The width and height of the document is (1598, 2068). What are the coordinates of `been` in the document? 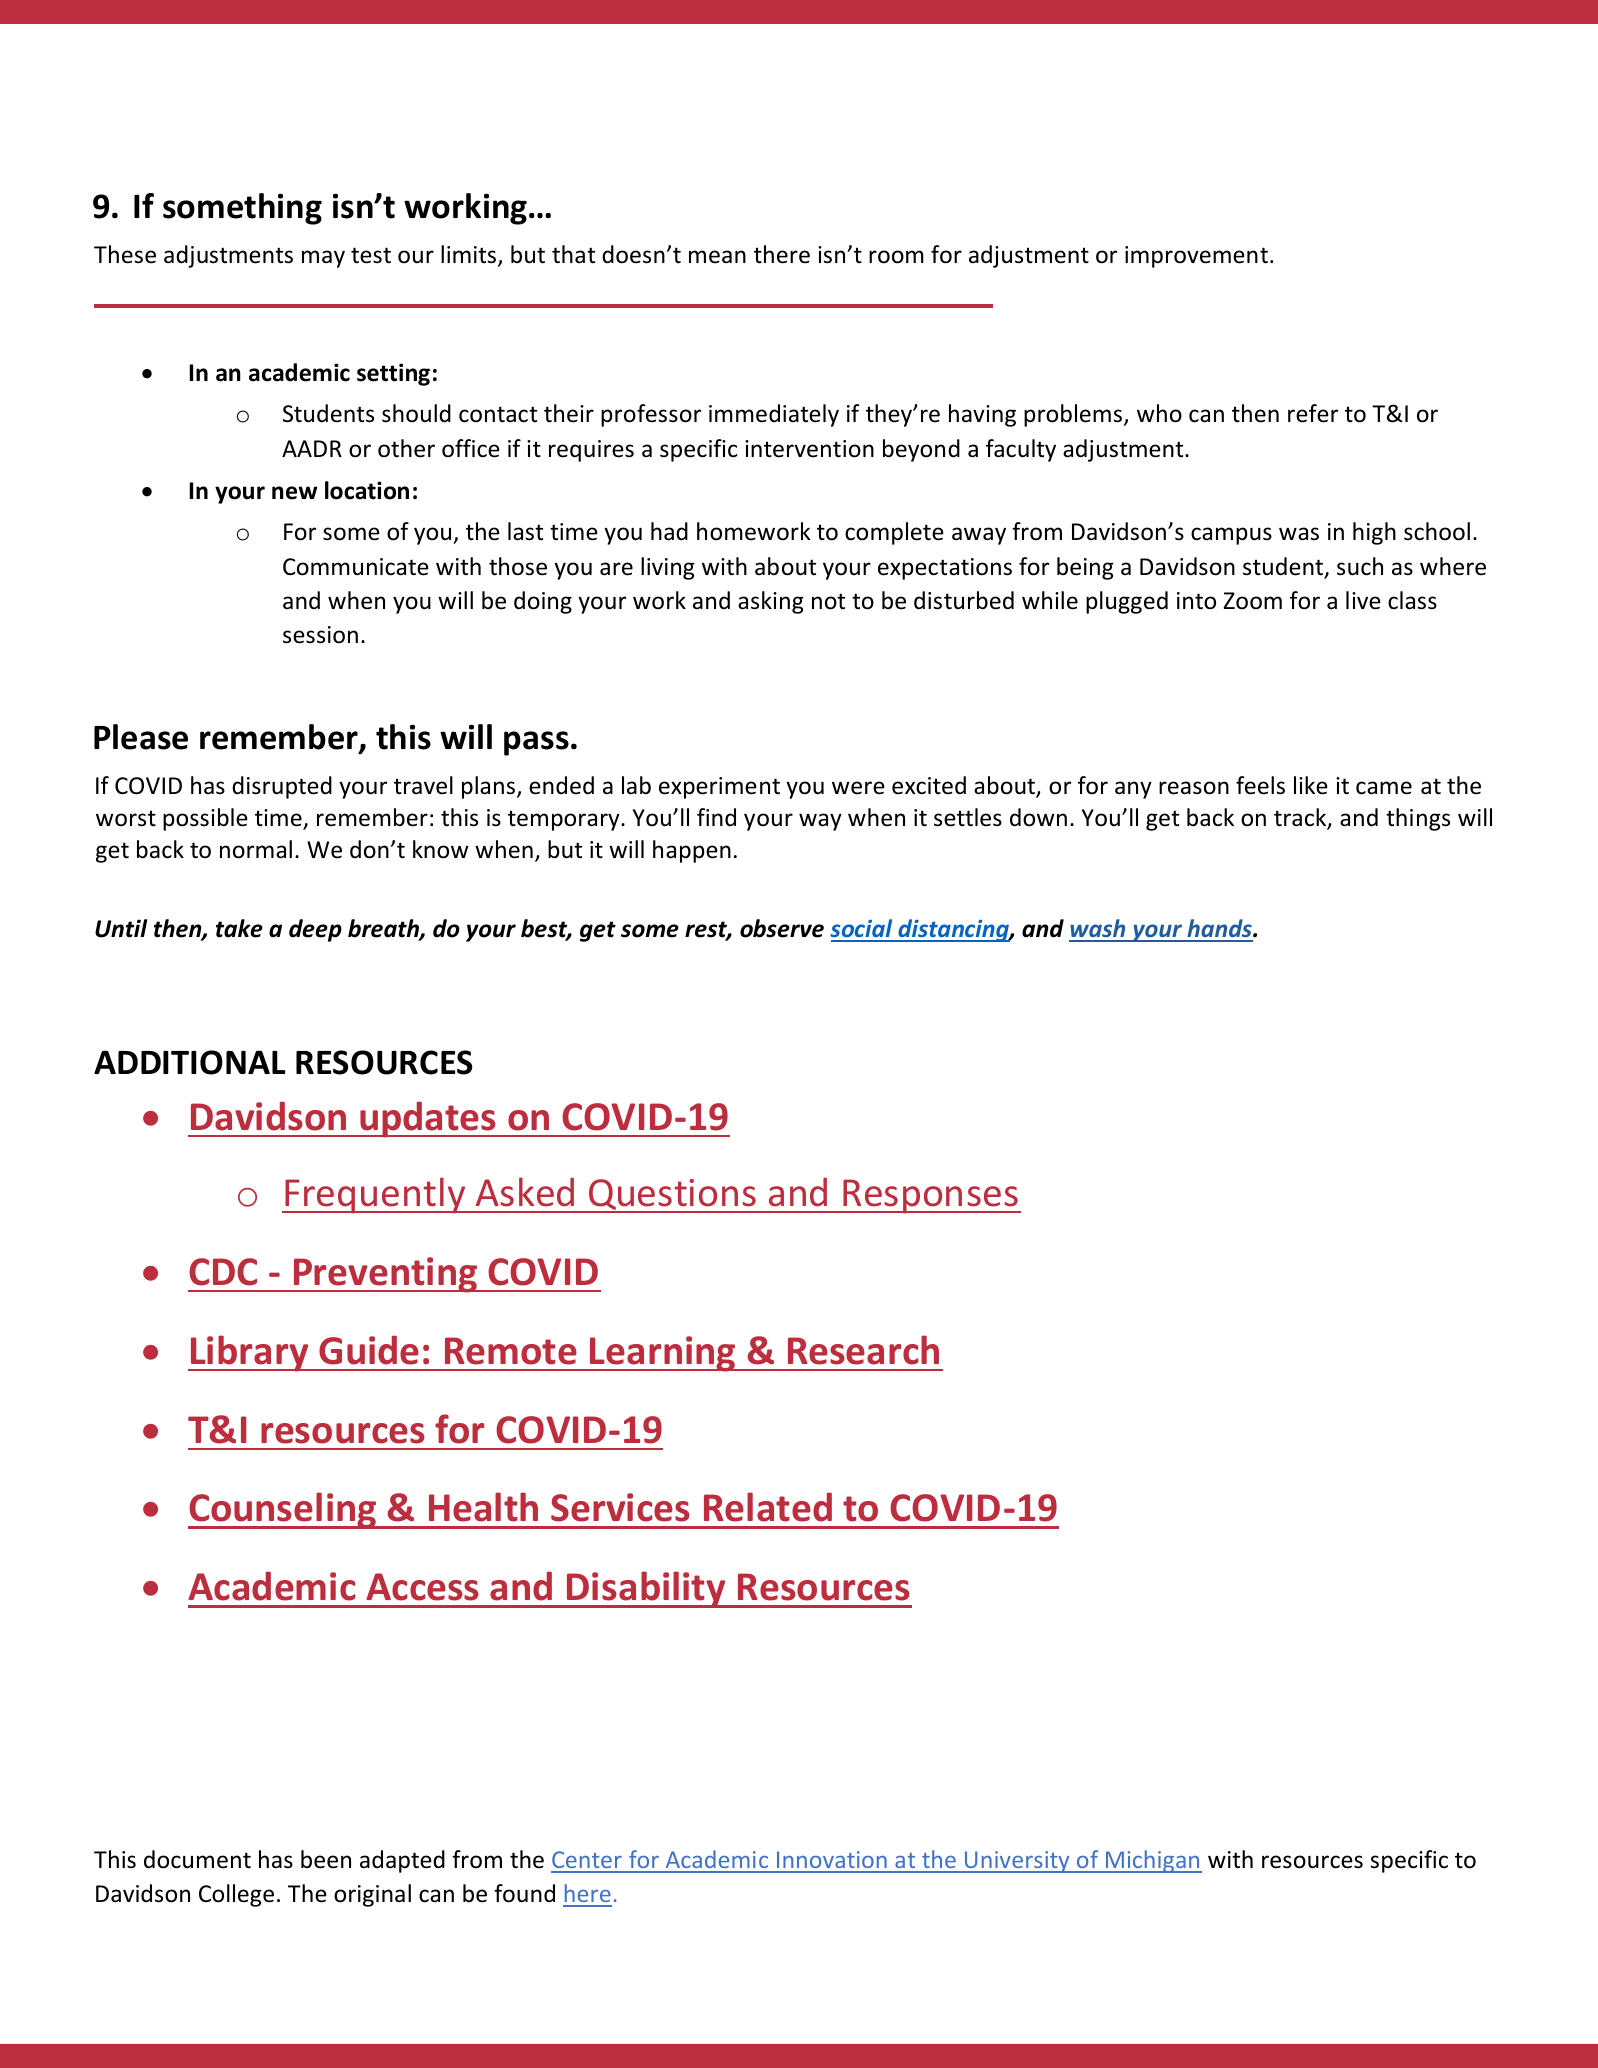 It's located at (326, 1859).
